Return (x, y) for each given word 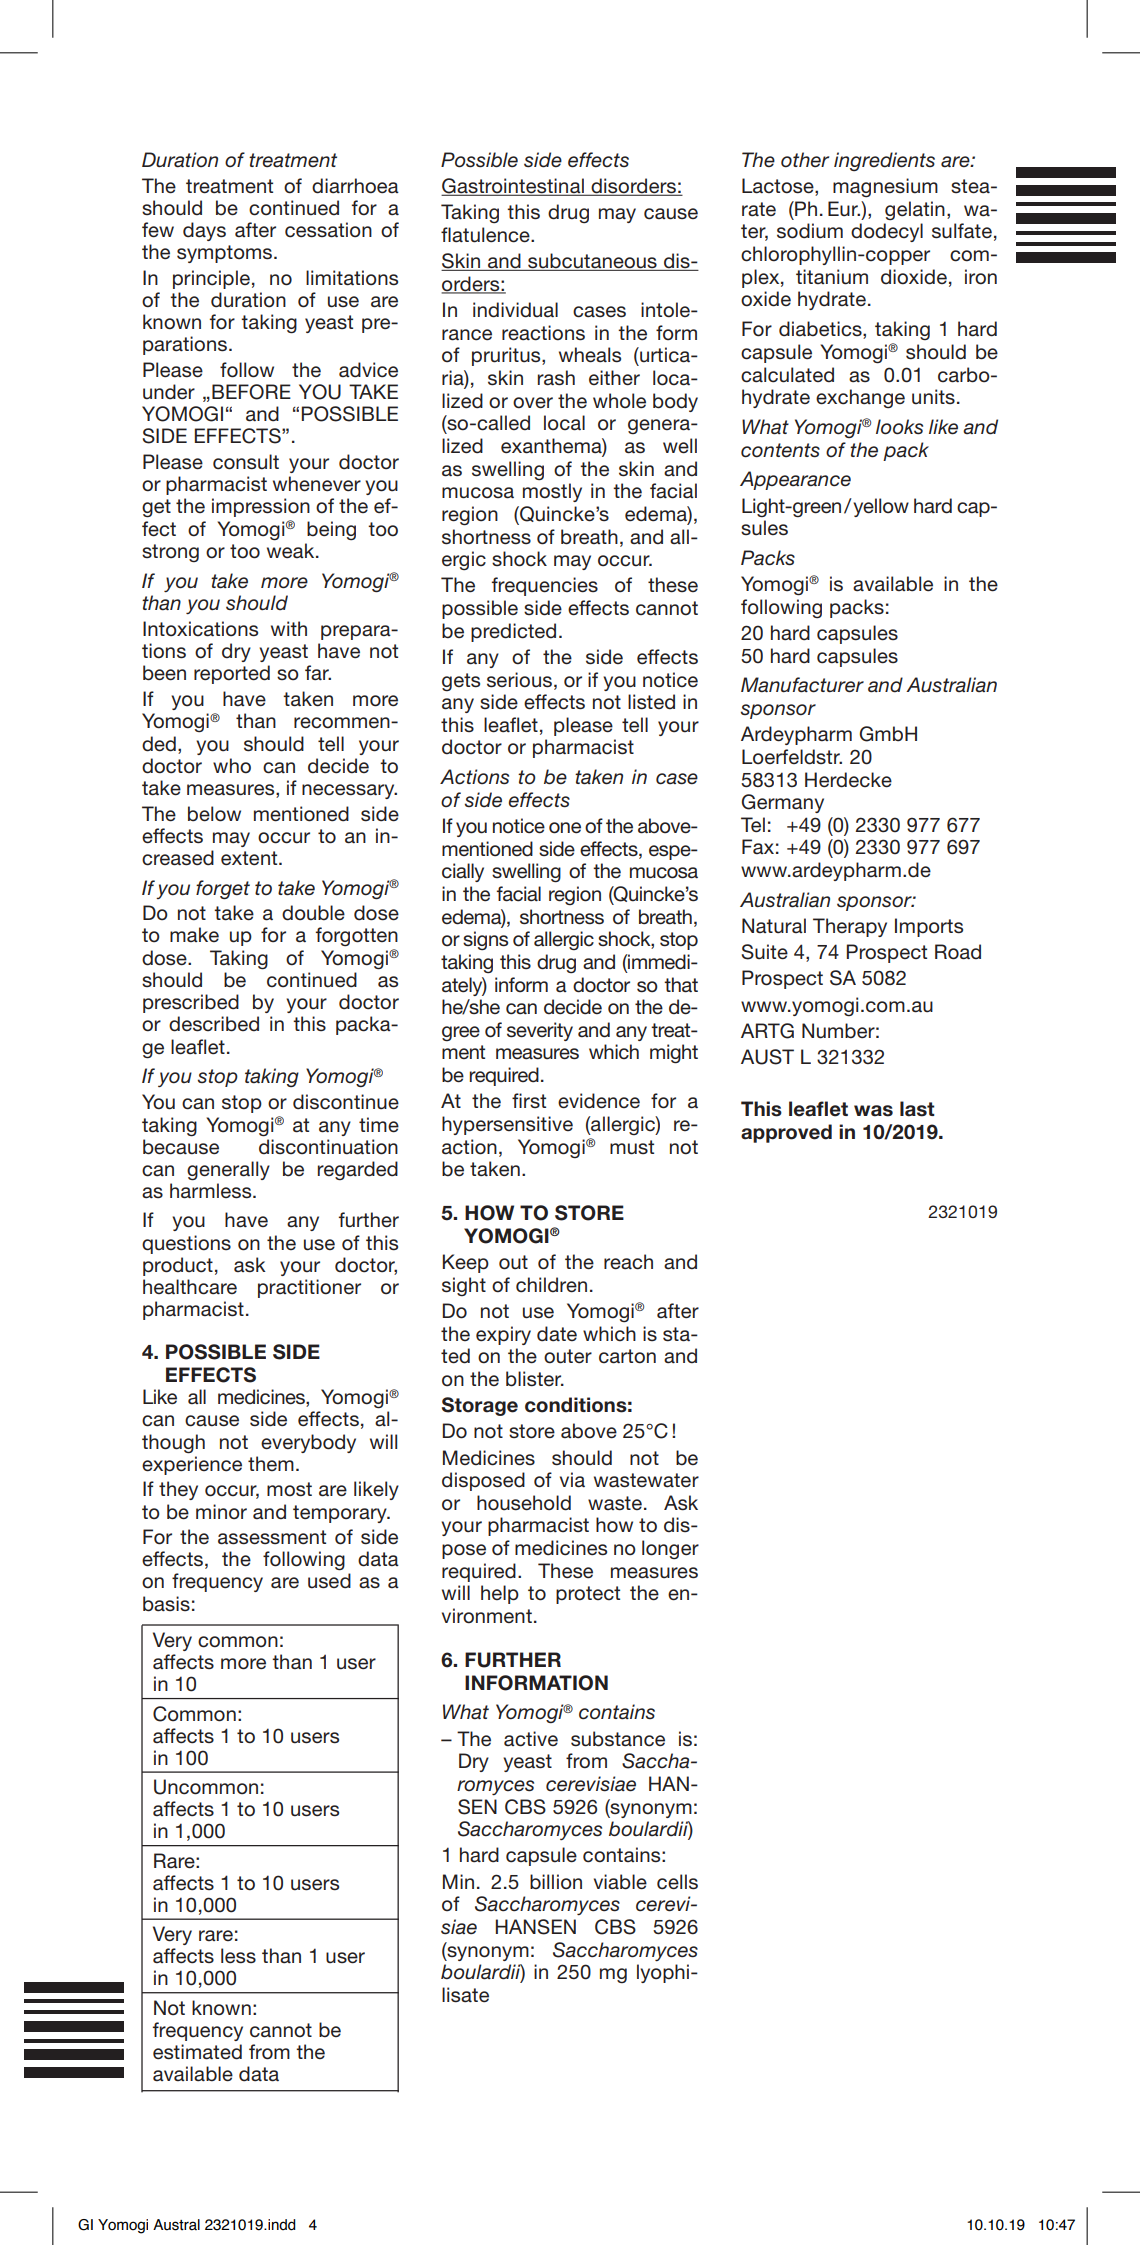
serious (519, 680)
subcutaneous (592, 262)
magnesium (885, 187)
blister (535, 1379)
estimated (197, 2052)
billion (556, 1882)
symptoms (224, 254)
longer (670, 1549)
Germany (783, 803)
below (214, 814)
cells (677, 1882)
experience (192, 1465)
